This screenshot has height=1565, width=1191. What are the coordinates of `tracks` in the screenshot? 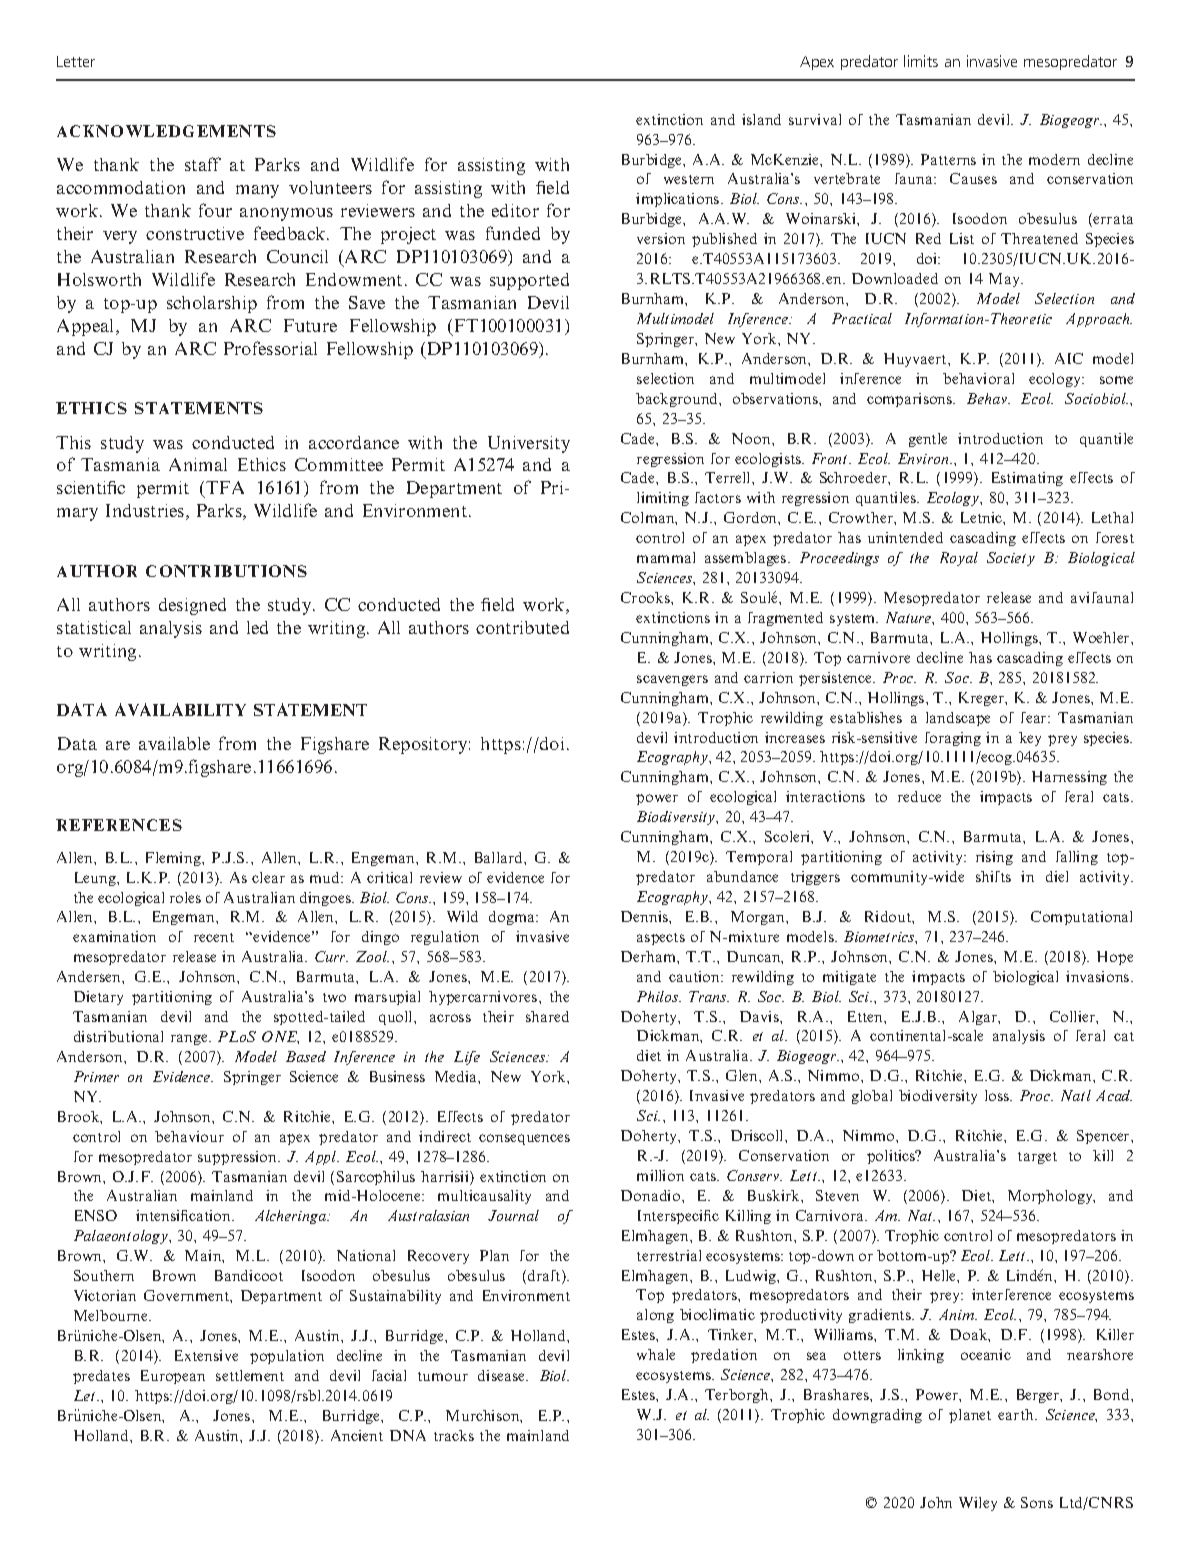 It's located at (454, 1435).
